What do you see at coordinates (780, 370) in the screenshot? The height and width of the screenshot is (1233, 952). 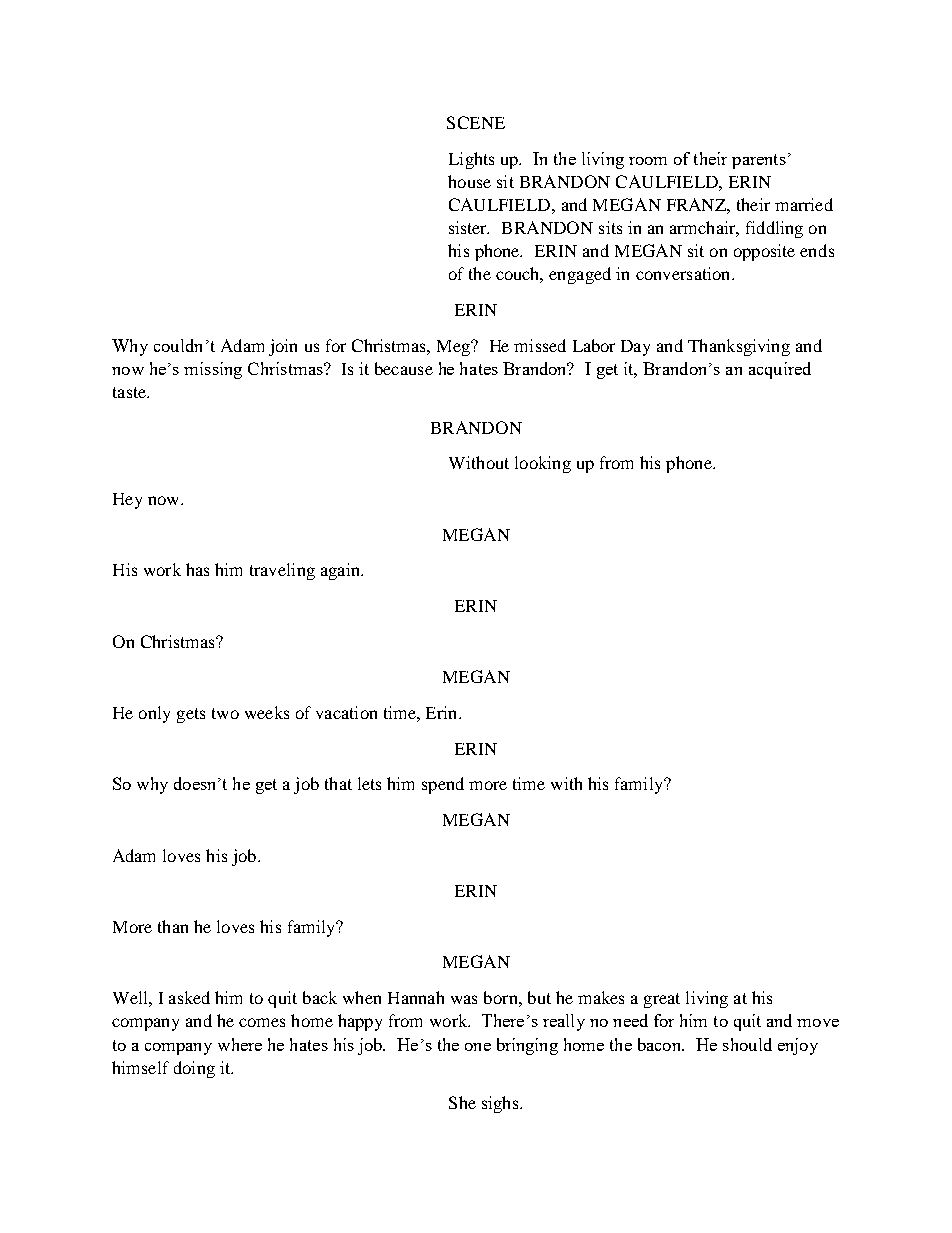 I see `acquired` at bounding box center [780, 370].
